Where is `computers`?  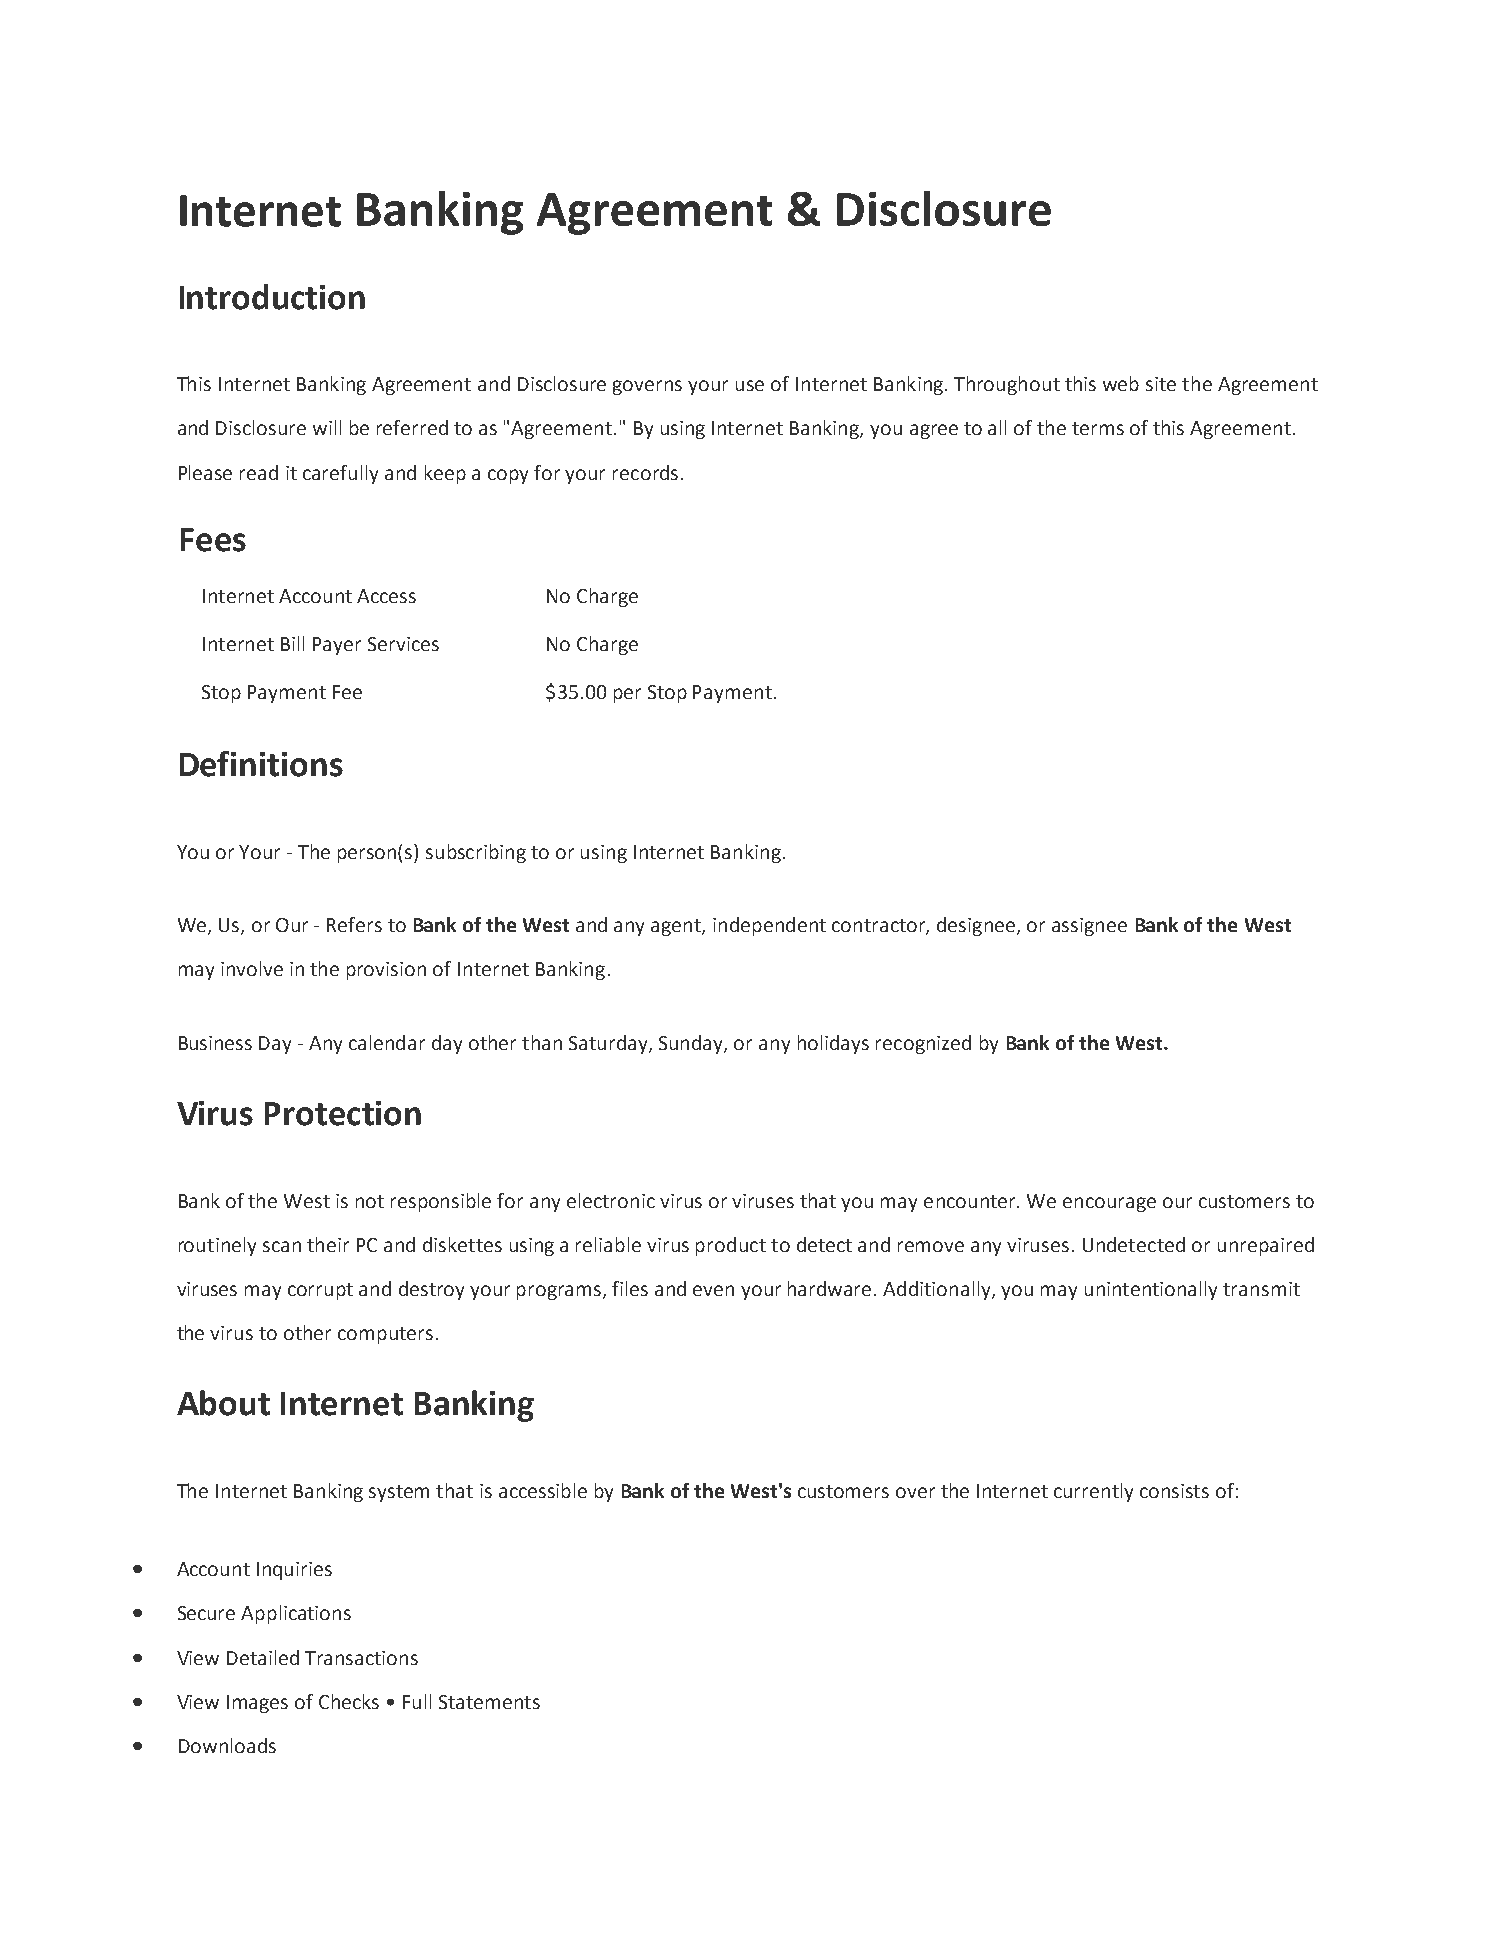
computers is located at coordinates (385, 1335).
